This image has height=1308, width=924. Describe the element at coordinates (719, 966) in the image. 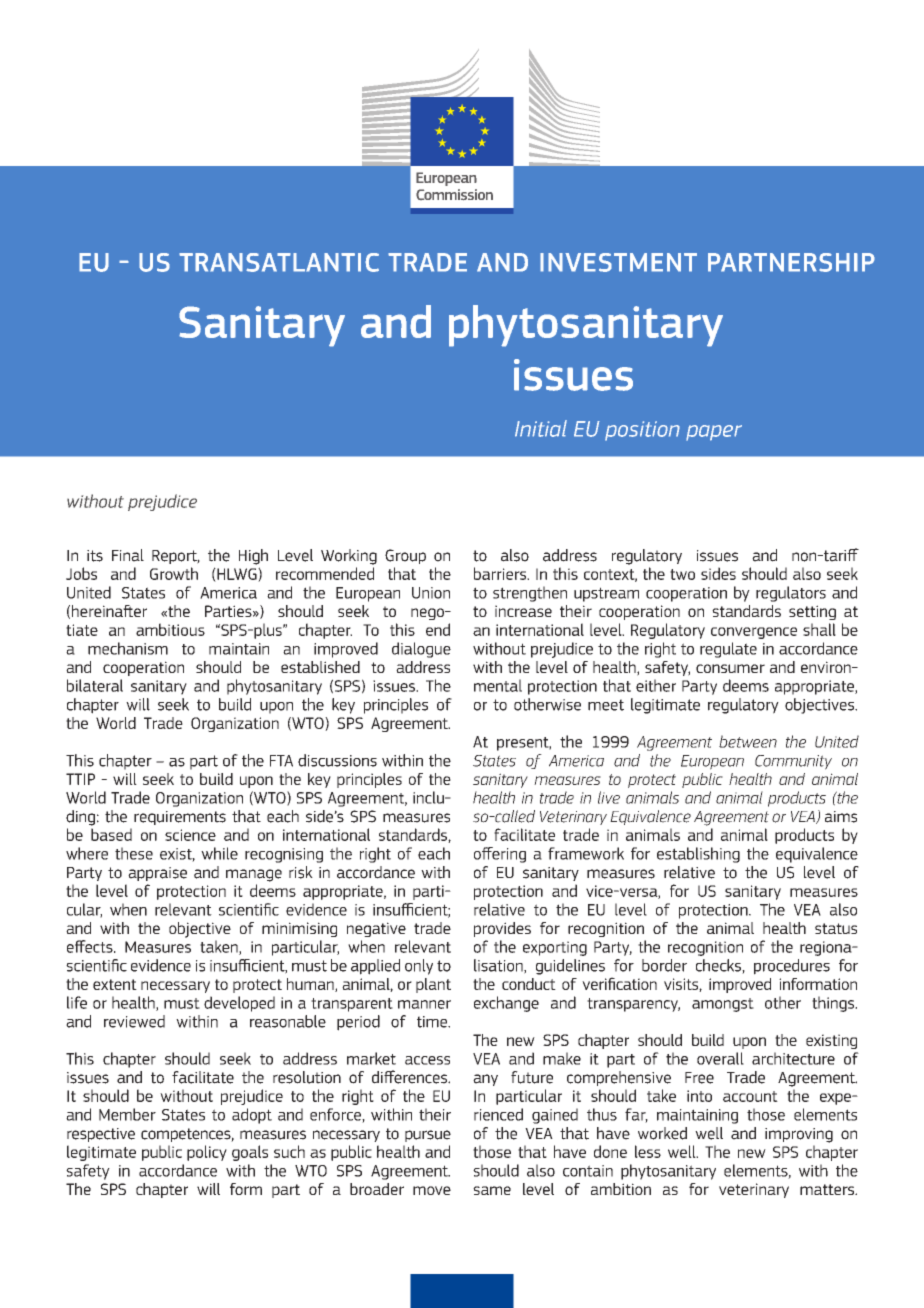

I see `checks` at that location.
